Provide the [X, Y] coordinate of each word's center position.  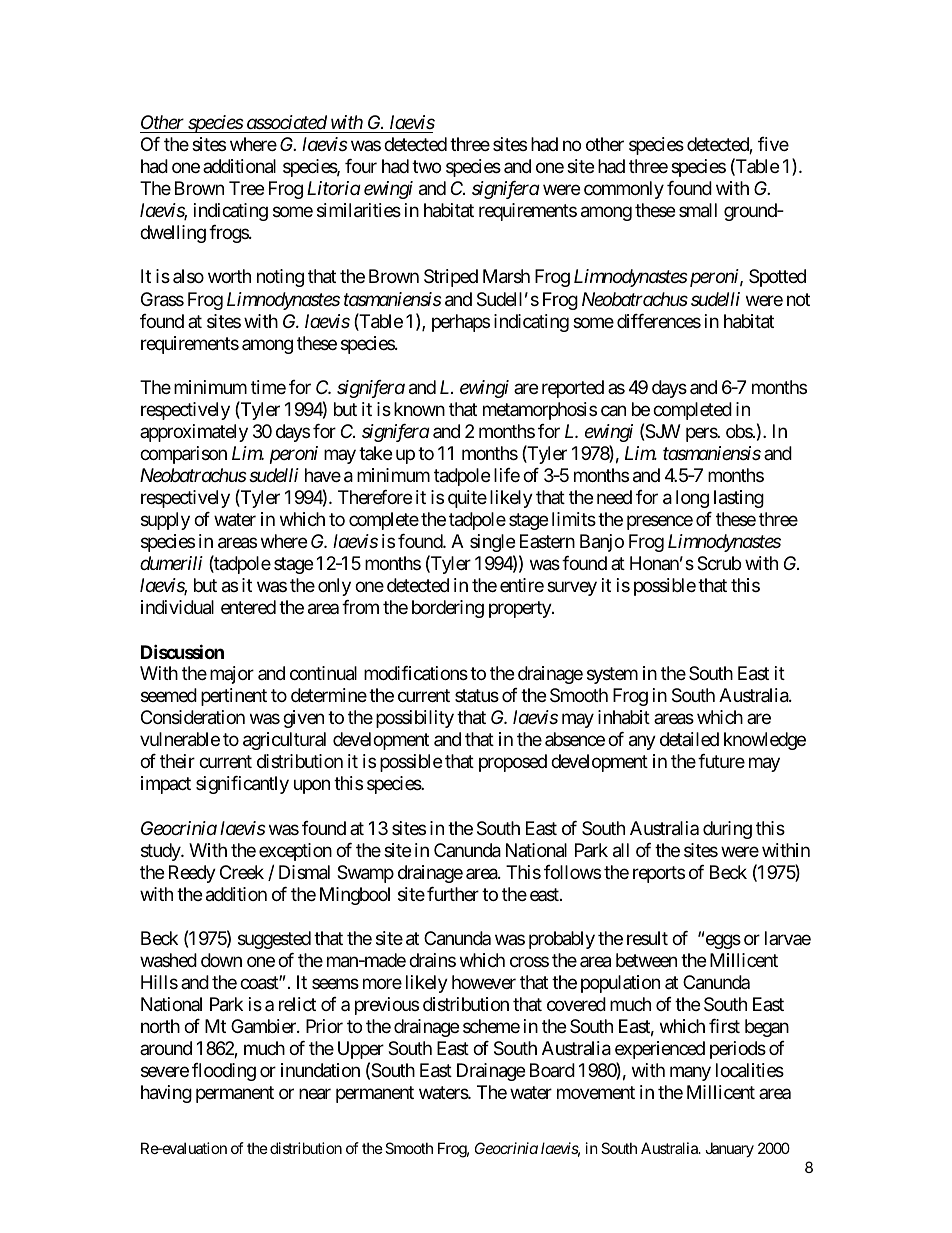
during [727, 830]
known [419, 409]
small [698, 210]
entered [248, 607]
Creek [242, 872]
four [361, 166]
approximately [194, 433]
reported [573, 389]
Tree [246, 188]
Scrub [719, 563]
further [453, 894]
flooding [224, 1072]
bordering [448, 609]
